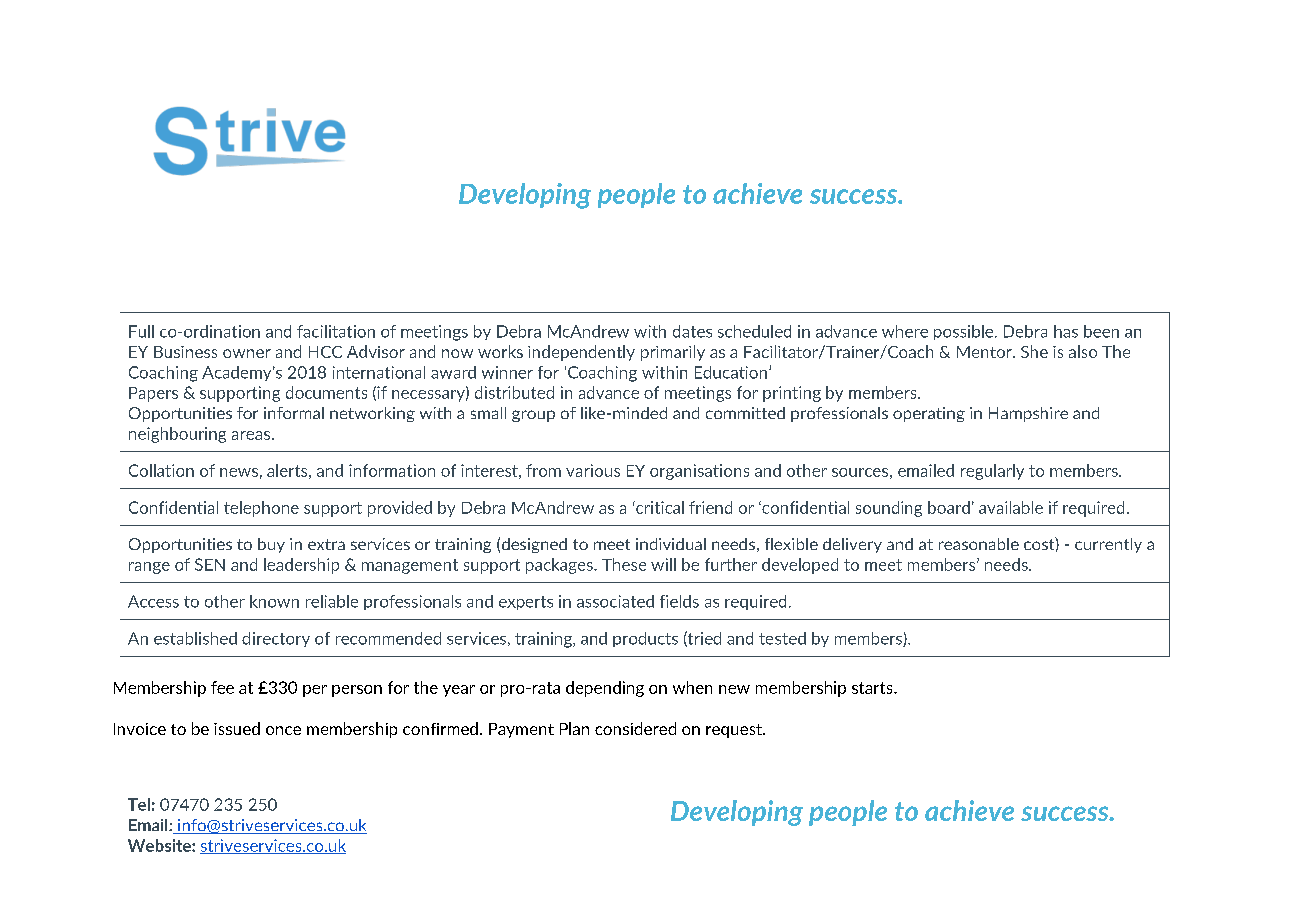  What do you see at coordinates (985, 352) in the page?
I see `Mentor` at bounding box center [985, 352].
